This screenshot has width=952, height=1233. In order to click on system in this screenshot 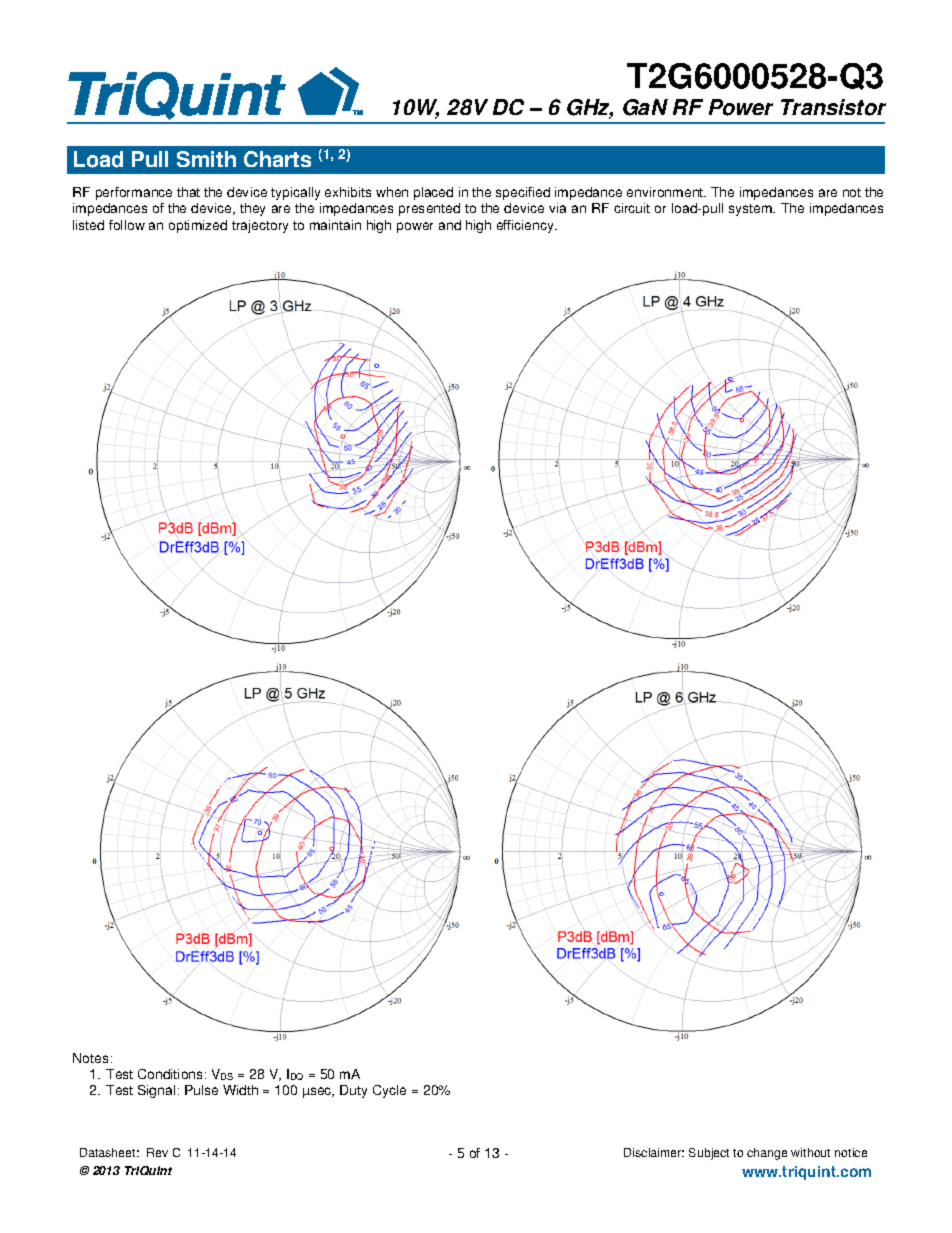, I will do `click(751, 210)`.
